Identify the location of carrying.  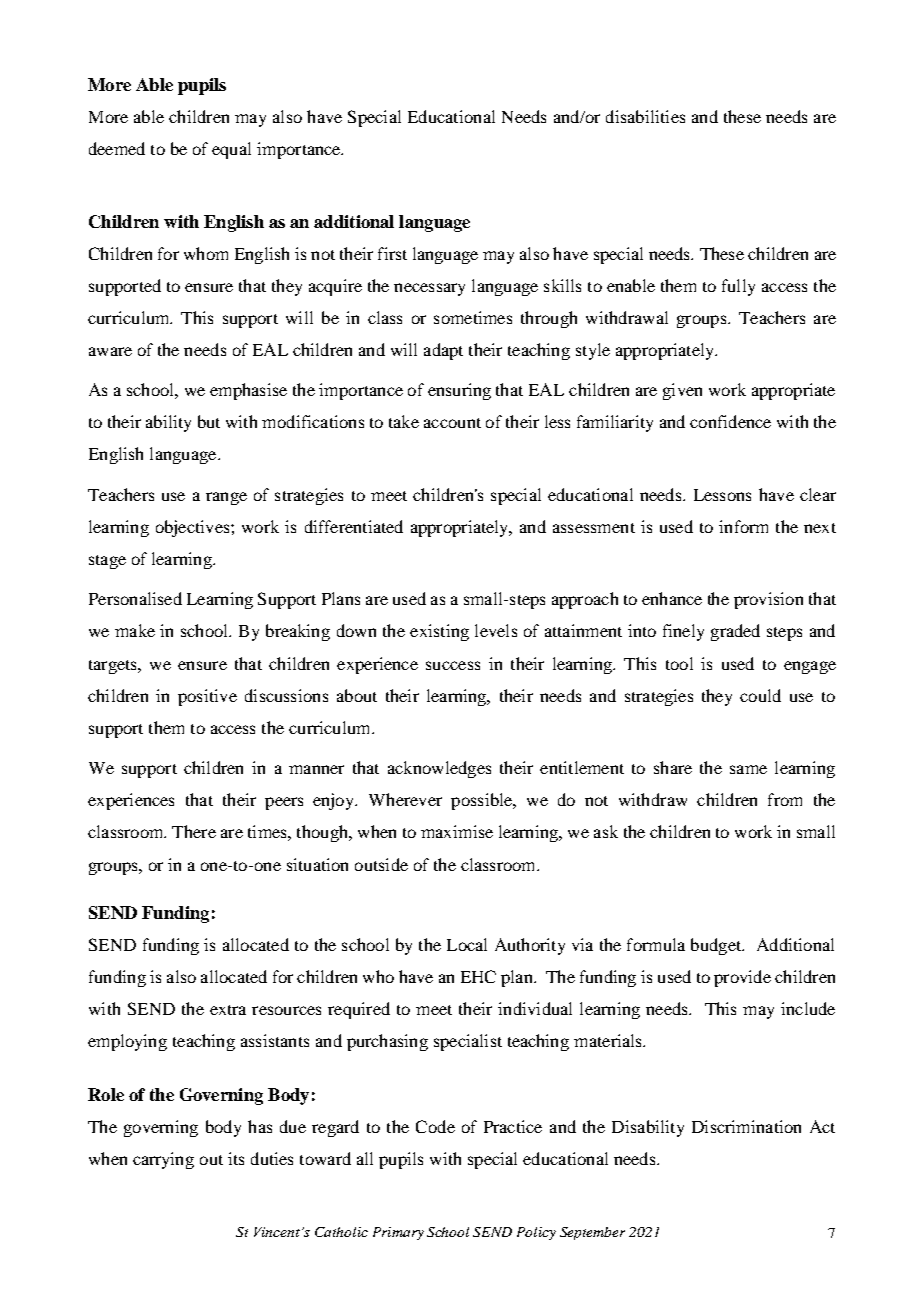
(163, 1160).
